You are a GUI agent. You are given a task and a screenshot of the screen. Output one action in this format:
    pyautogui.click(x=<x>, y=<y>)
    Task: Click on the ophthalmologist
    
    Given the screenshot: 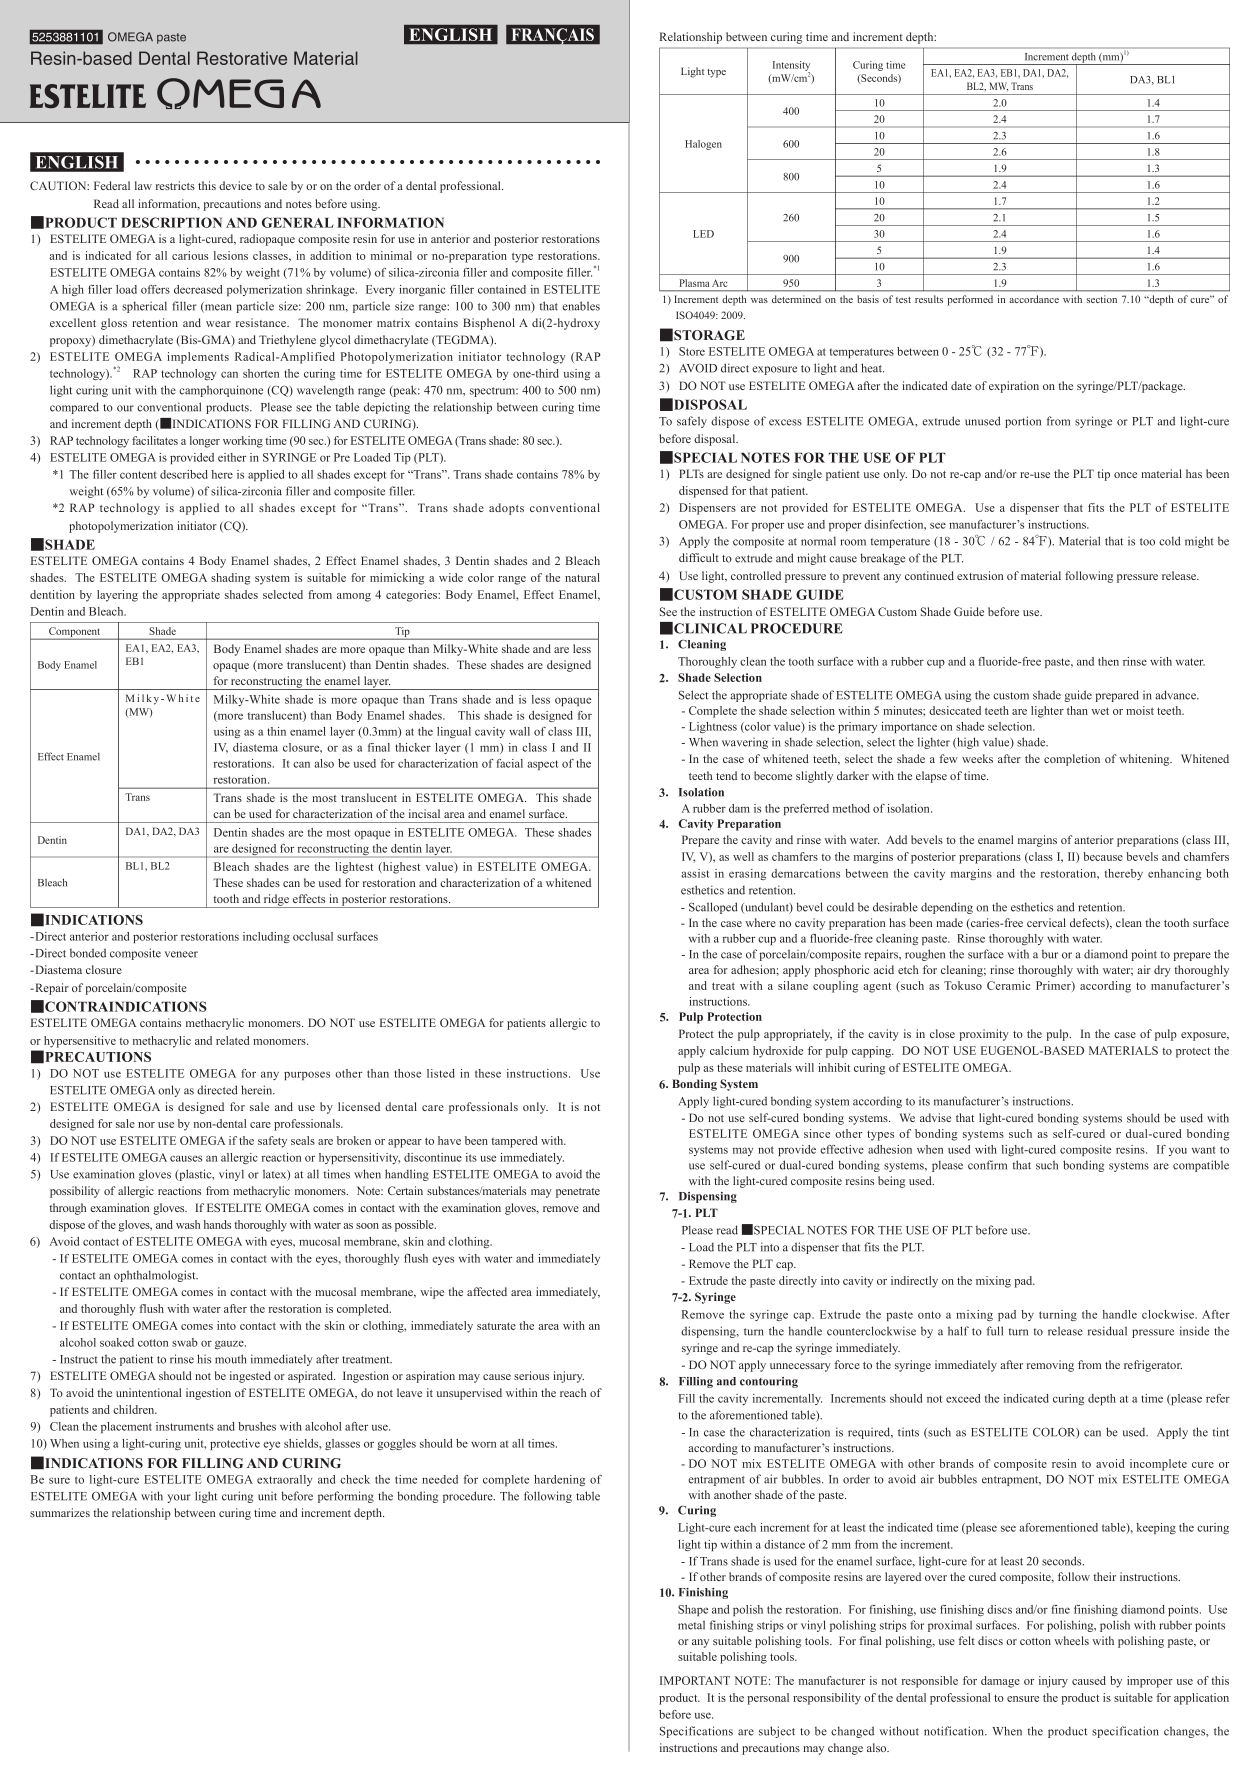 What is the action you would take?
    pyautogui.click(x=156, y=1276)
